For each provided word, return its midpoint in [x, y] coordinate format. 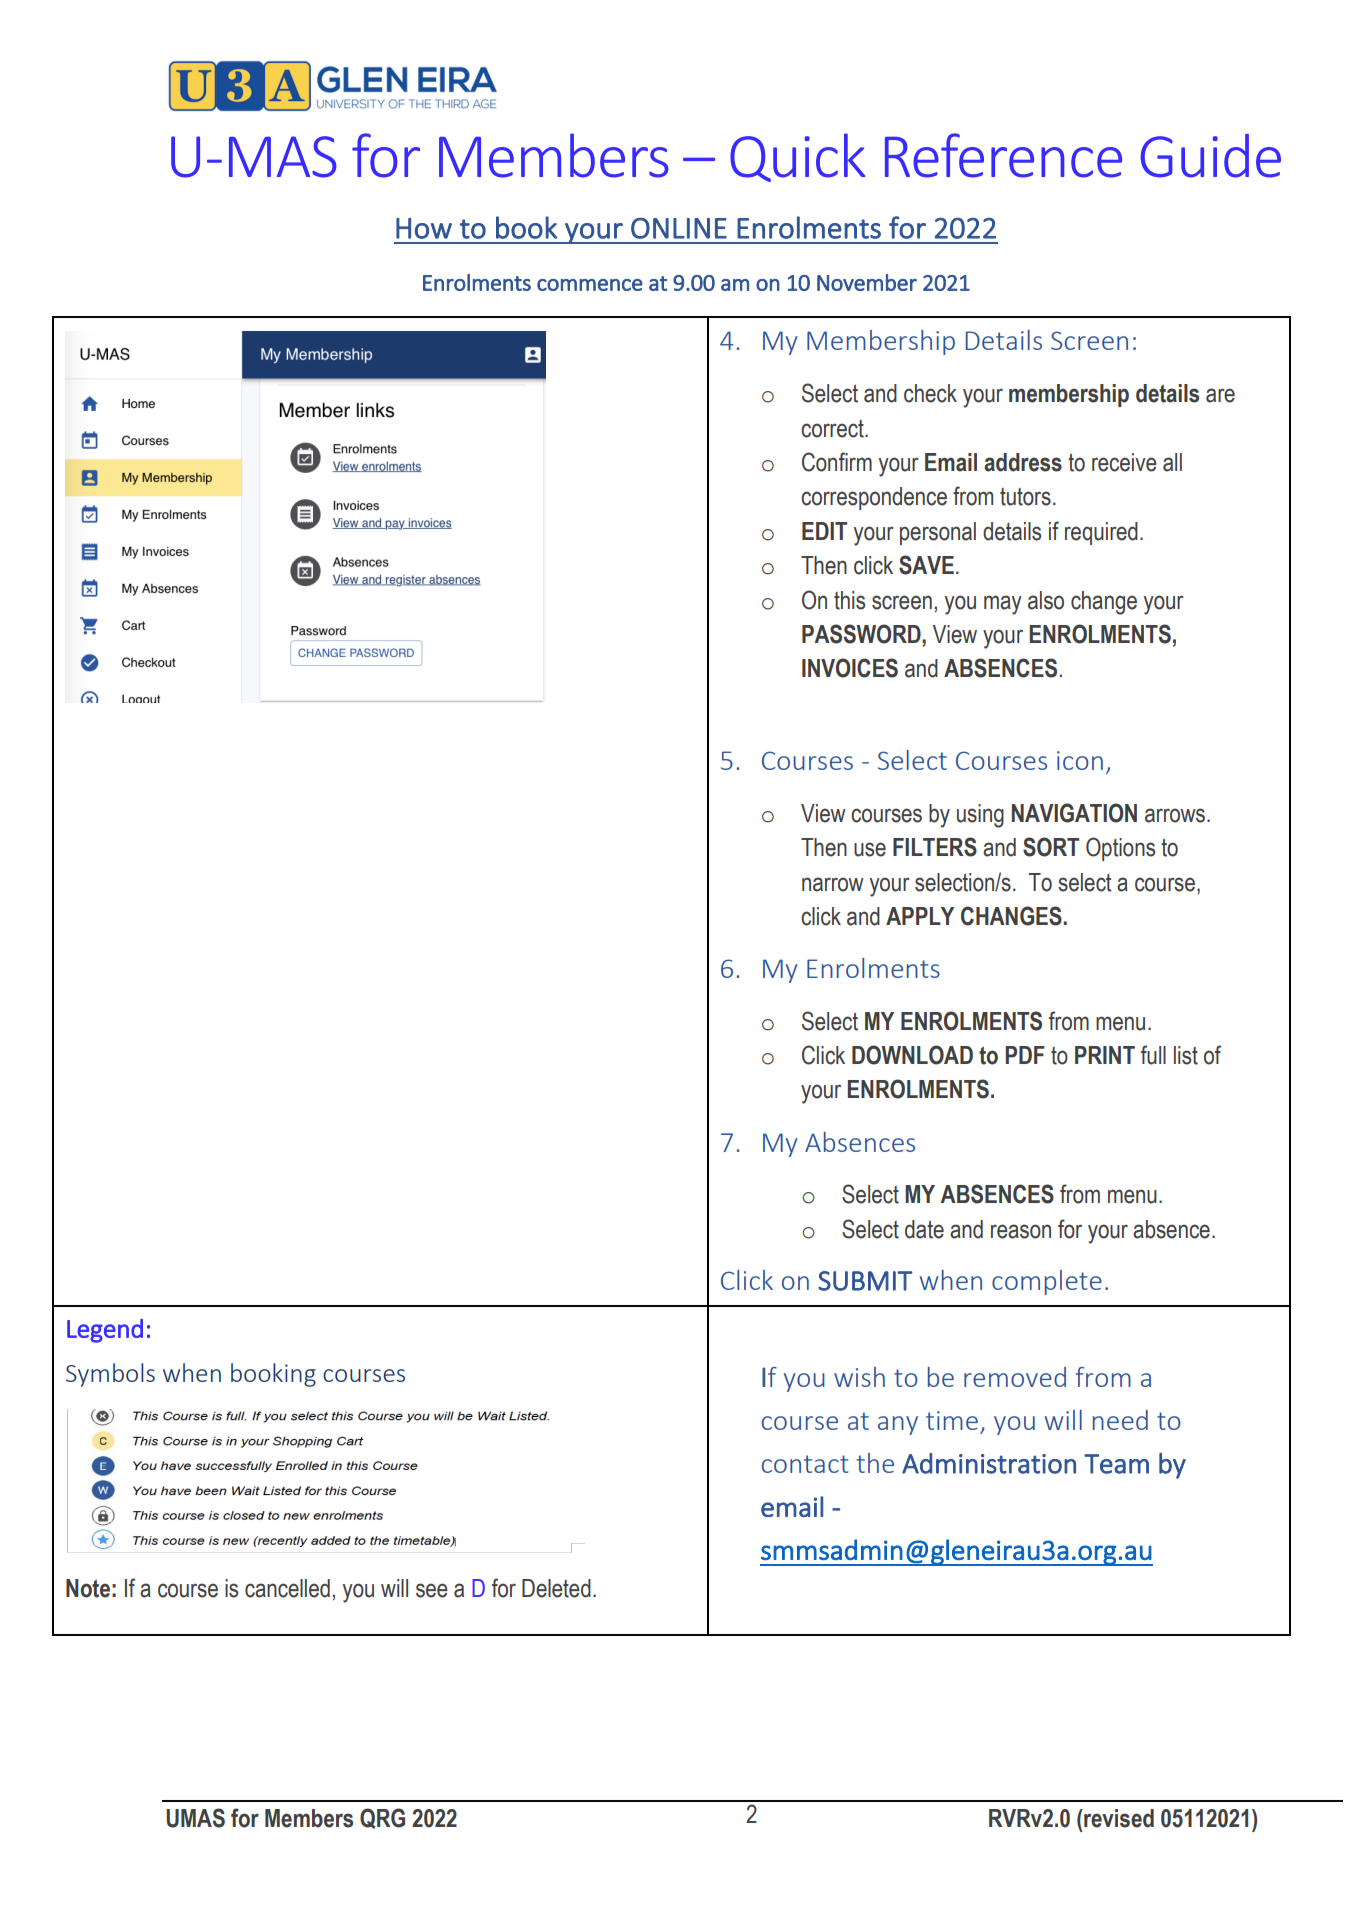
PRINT [1105, 1055]
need [1120, 1420]
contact [805, 1464]
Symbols [110, 1375]
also [1046, 600]
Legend [105, 1331]
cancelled [287, 1588]
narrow [833, 884]
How [424, 228]
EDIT [824, 531]
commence [590, 285]
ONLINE [679, 228]
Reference [1003, 155]
